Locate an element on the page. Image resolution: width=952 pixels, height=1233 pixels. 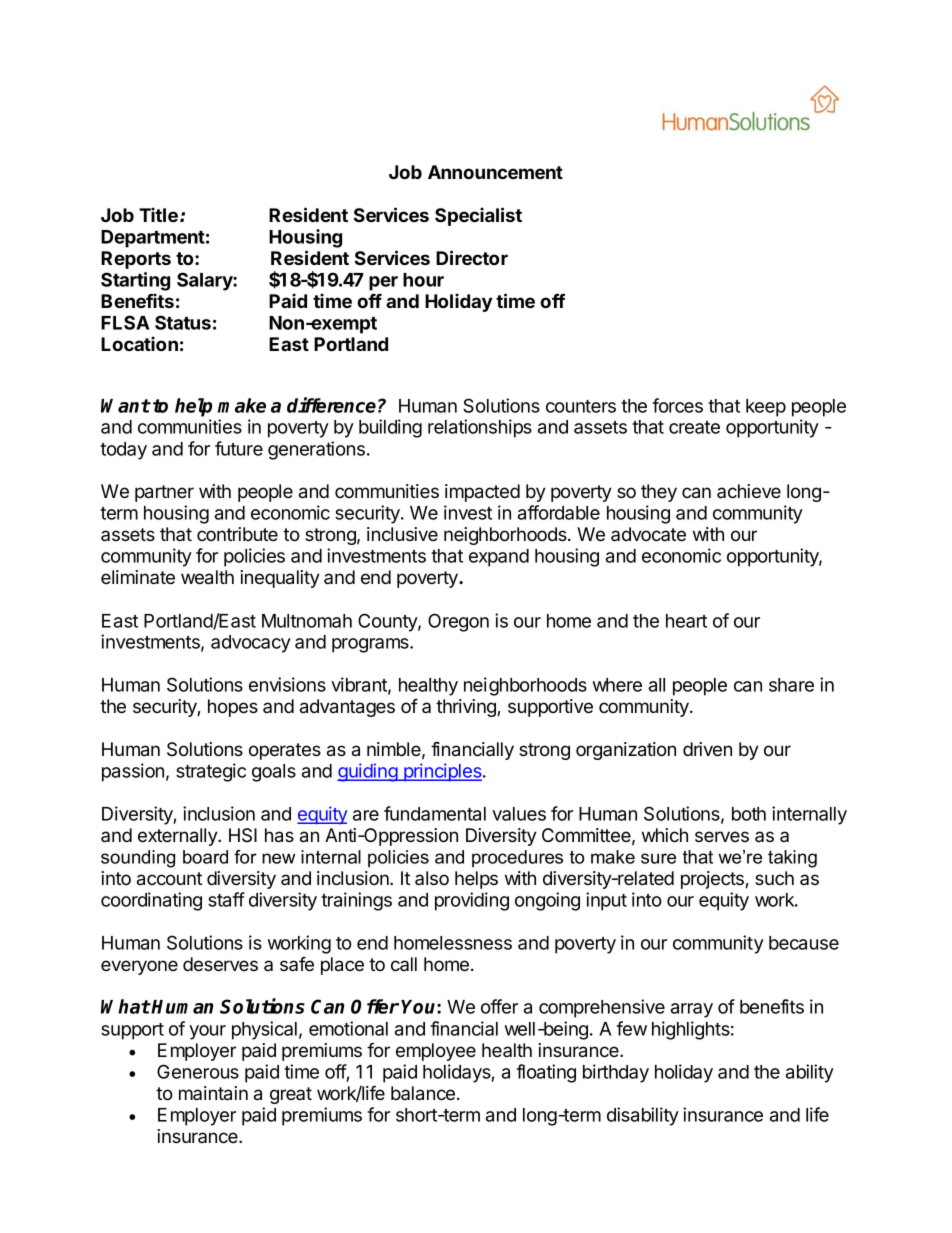
heart is located at coordinates (686, 621).
